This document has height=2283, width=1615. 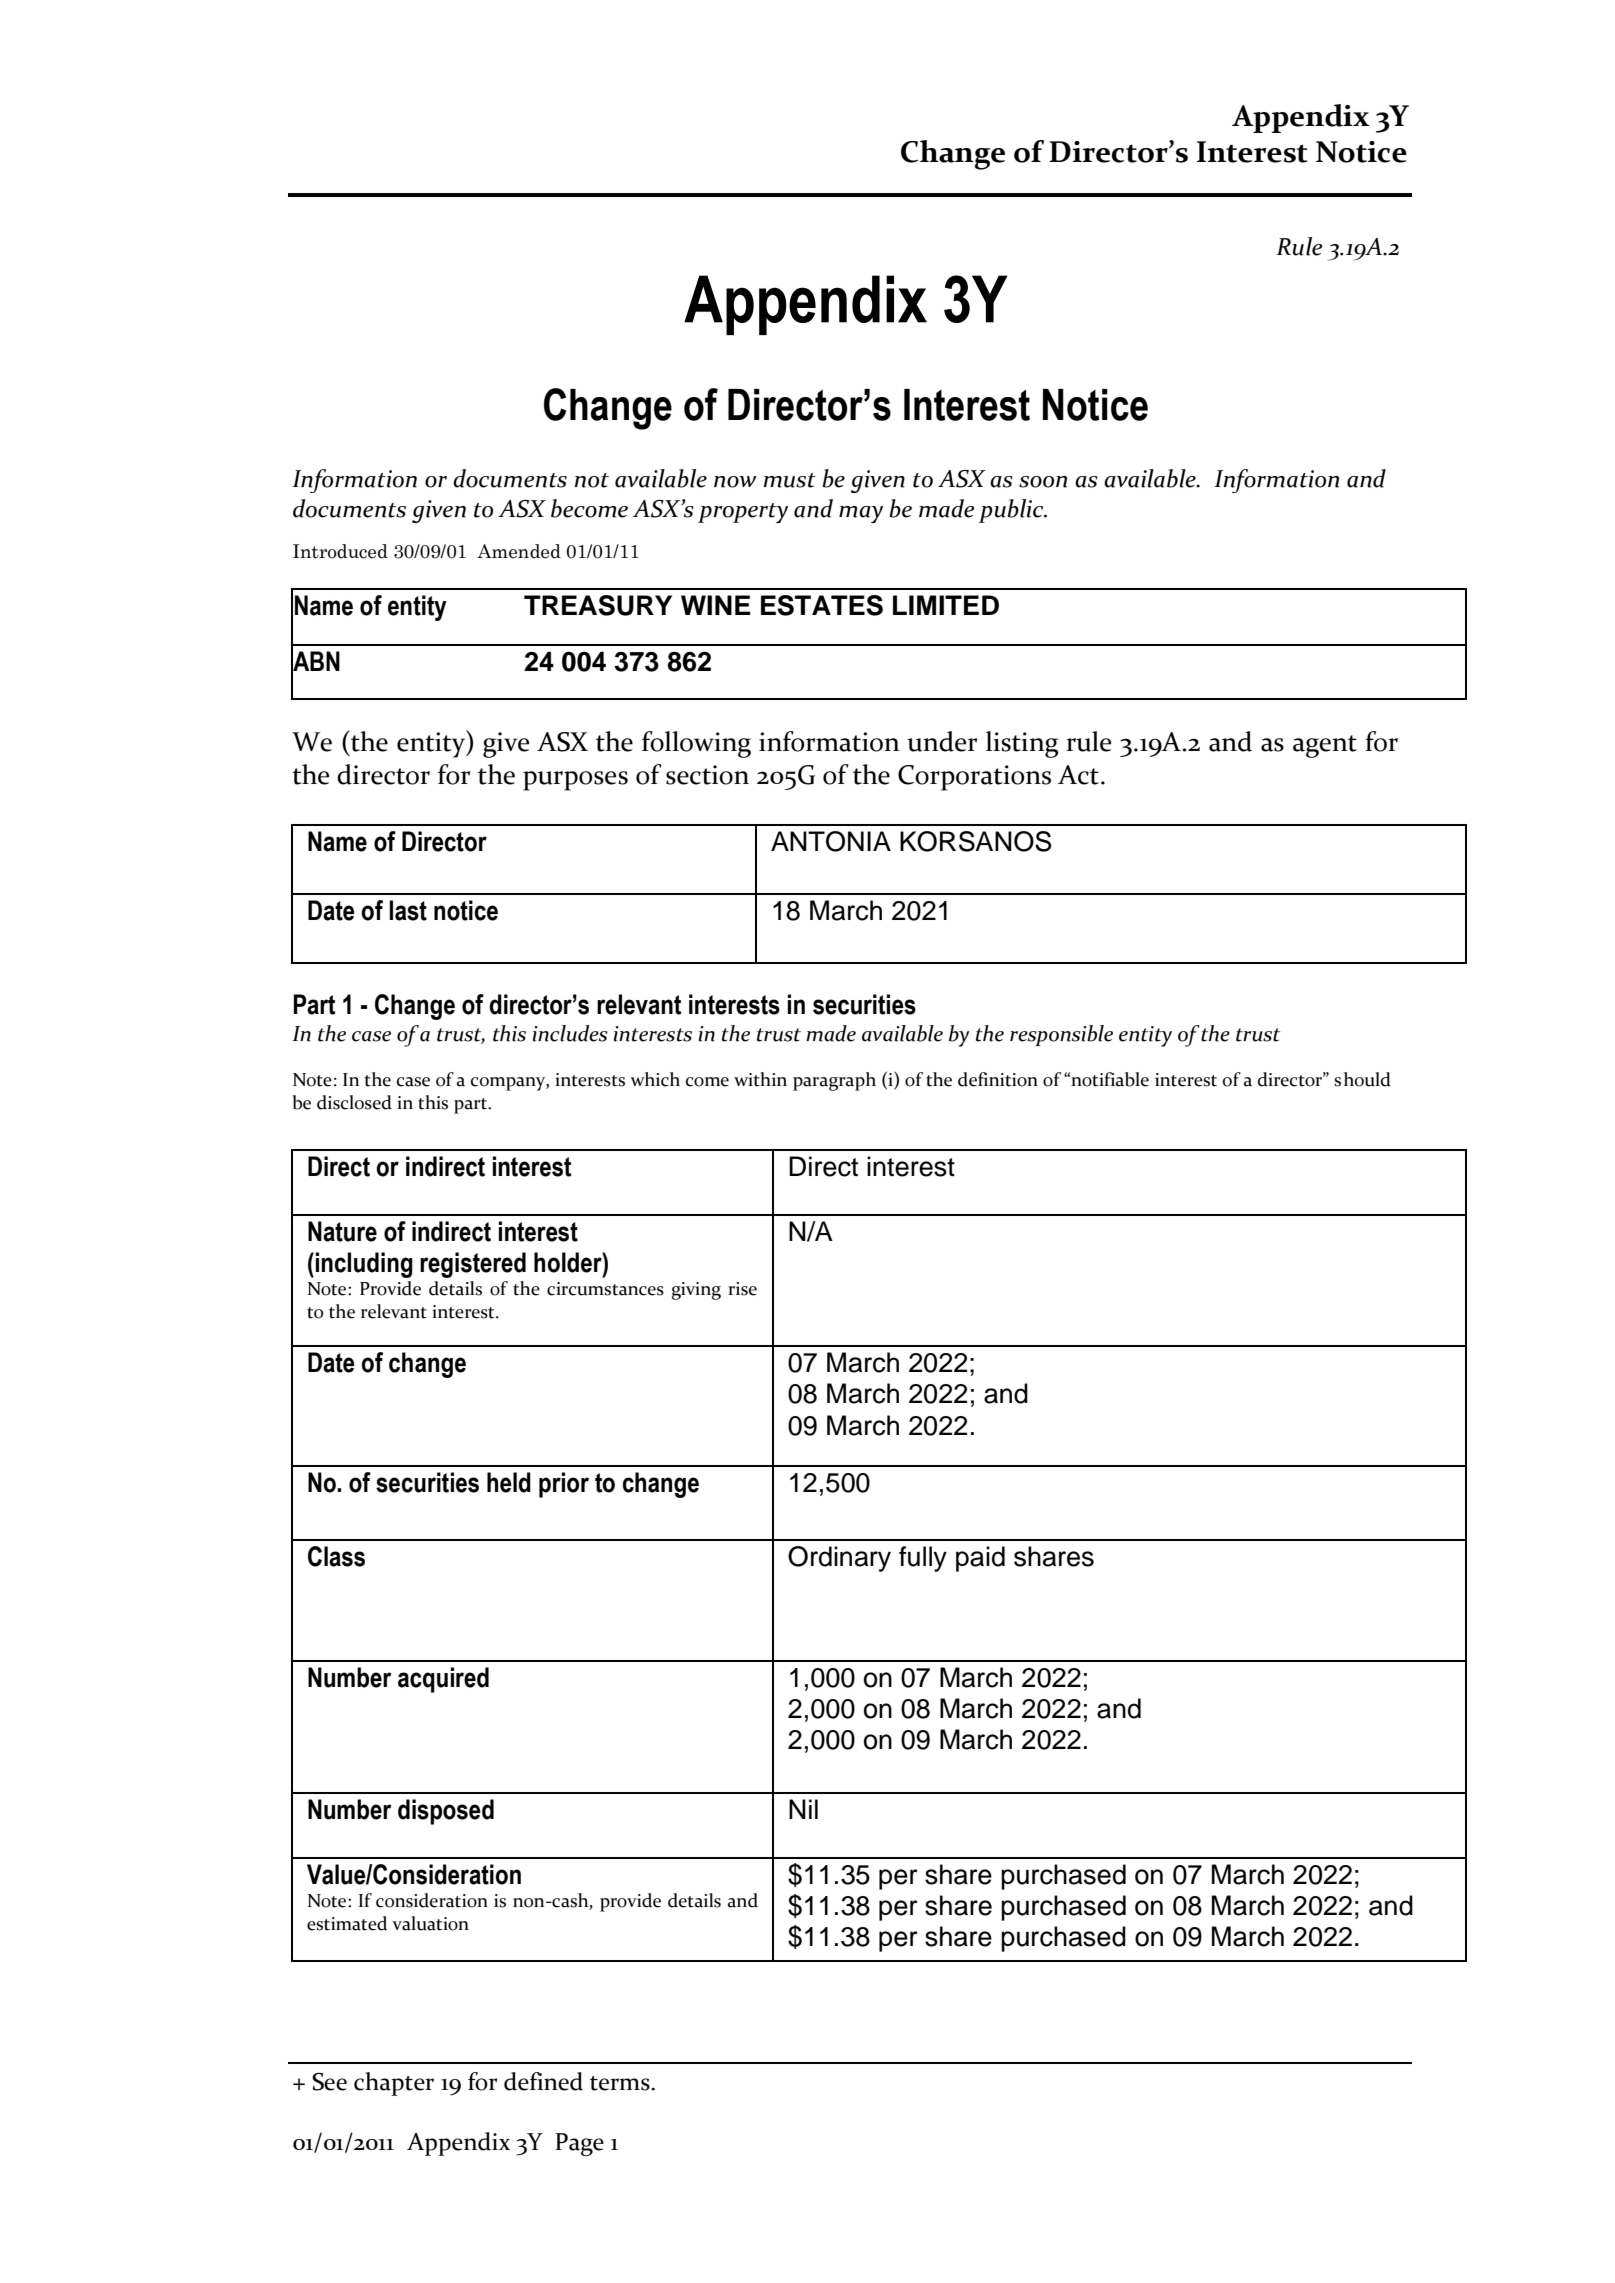 I want to click on Nil, so click(x=803, y=1809).
